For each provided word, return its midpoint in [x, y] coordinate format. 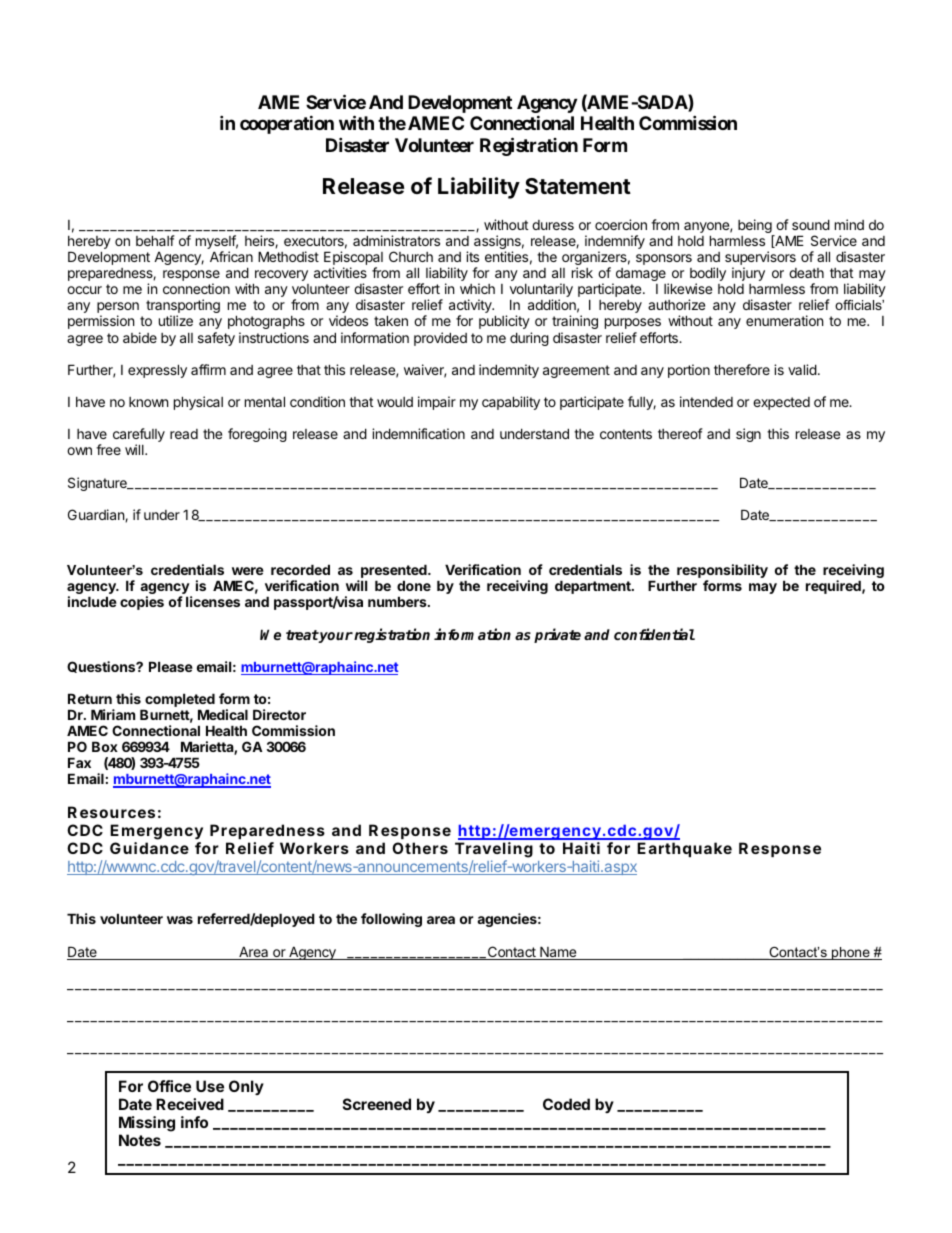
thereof [680, 433]
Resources [111, 812]
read [184, 434]
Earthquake [684, 849]
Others [420, 848]
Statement [578, 186]
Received [190, 1104]
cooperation [287, 124]
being [756, 227]
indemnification [418, 433]
